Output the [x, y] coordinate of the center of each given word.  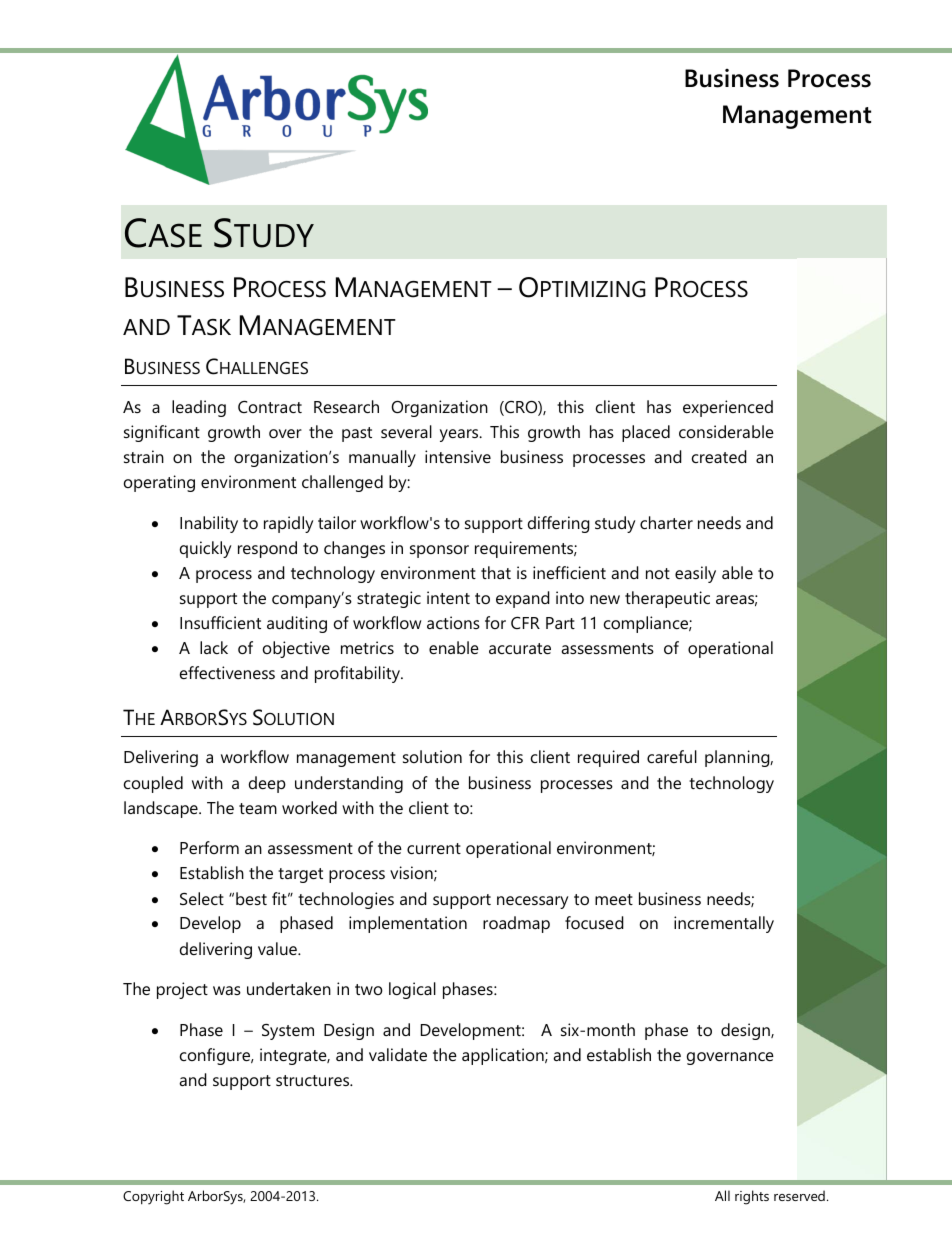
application [504, 1056]
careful [672, 756]
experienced [728, 408]
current [434, 848]
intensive [458, 456]
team [258, 808]
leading [199, 408]
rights [752, 1197]
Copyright [153, 1197]
